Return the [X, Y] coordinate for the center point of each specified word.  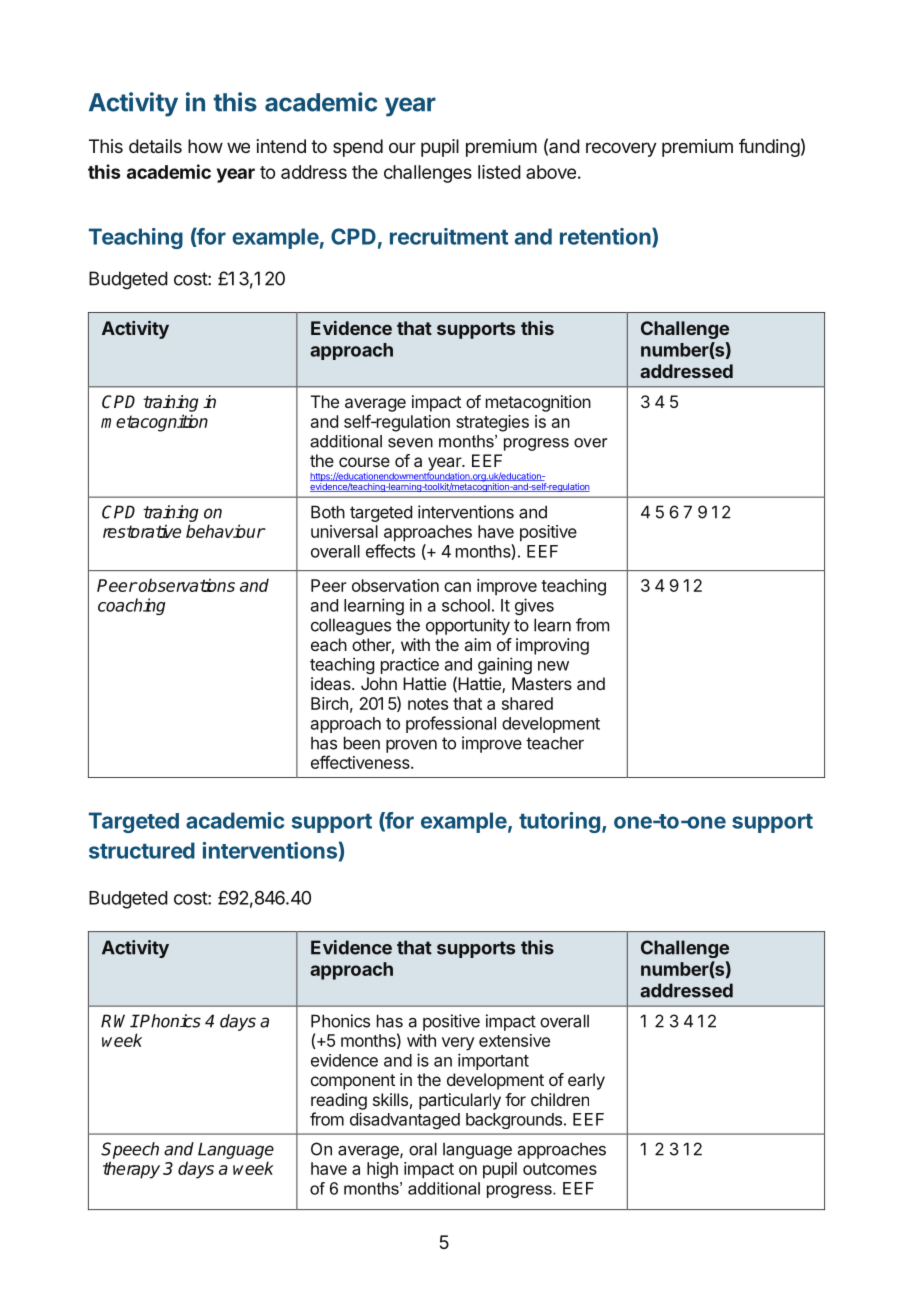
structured [142, 850]
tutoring [559, 822]
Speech [130, 1150]
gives [534, 606]
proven [411, 746]
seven [410, 443]
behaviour [225, 531]
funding [769, 148]
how [205, 146]
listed [499, 172]
